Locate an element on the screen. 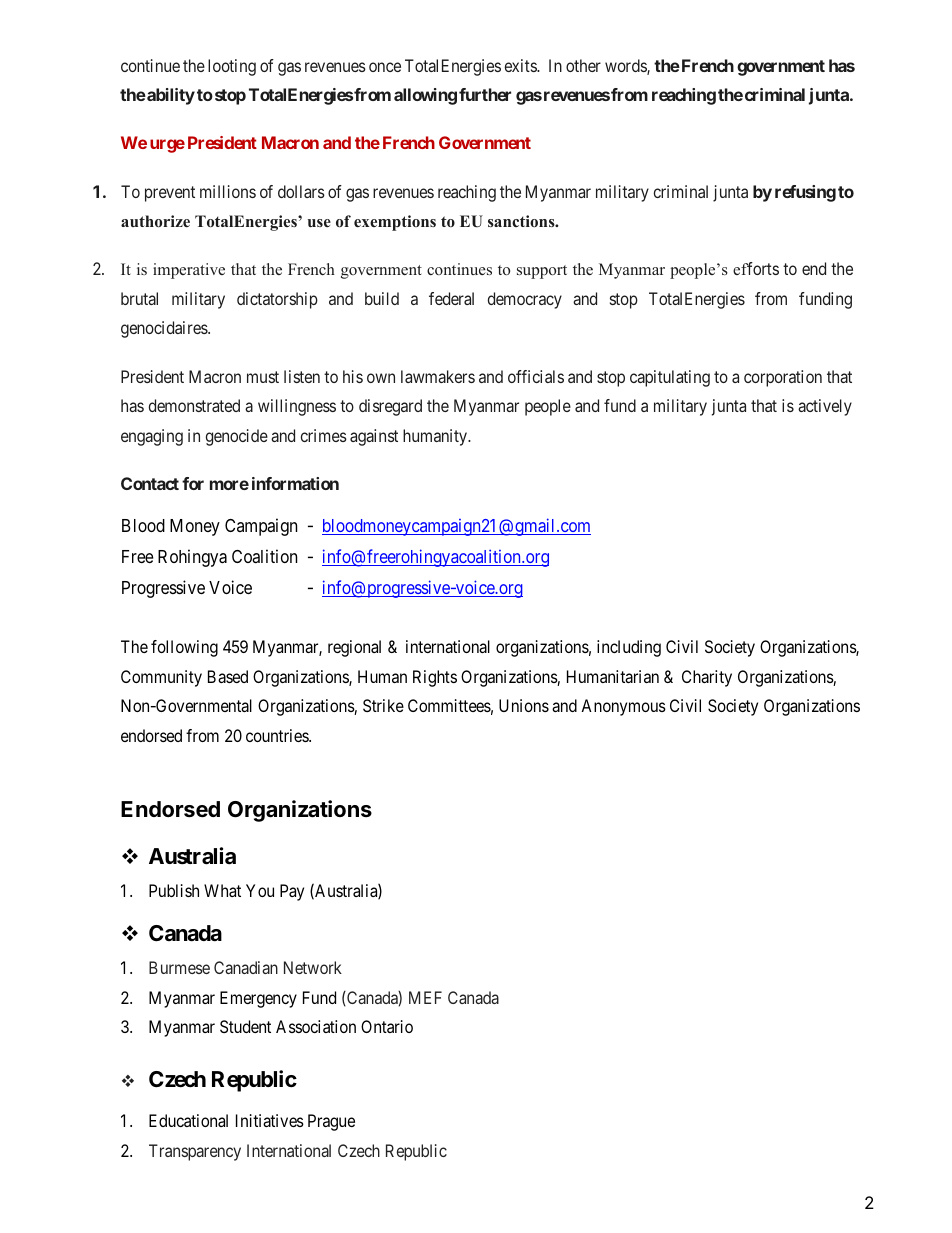 This screenshot has width=952, height=1233. Educational is located at coordinates (188, 1120).
